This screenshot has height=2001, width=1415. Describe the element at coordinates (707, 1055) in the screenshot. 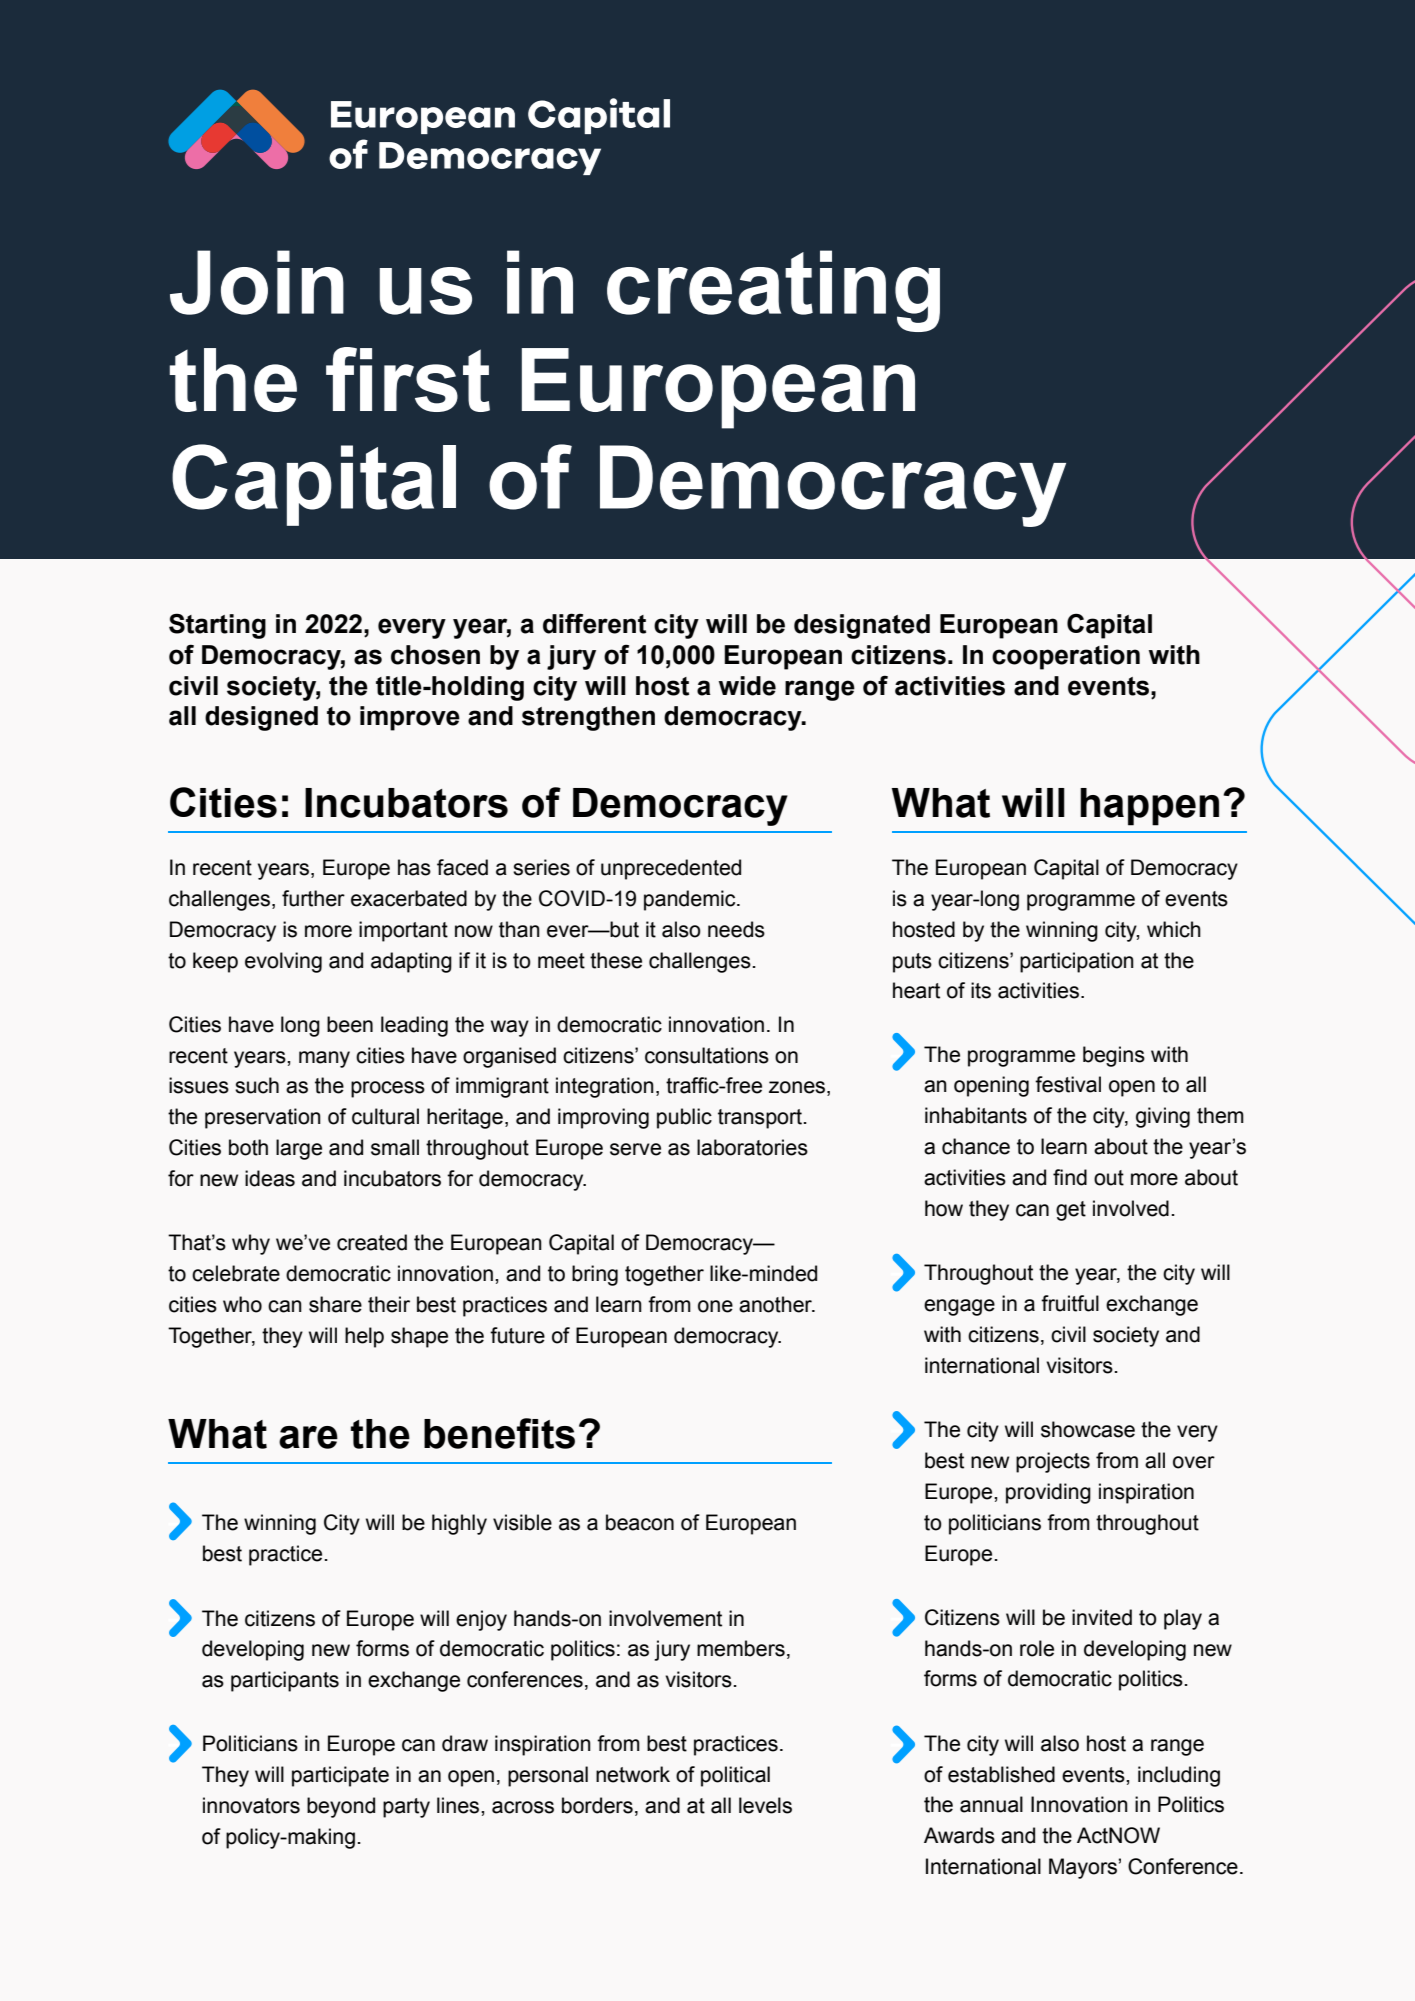

I see `consultations` at that location.
